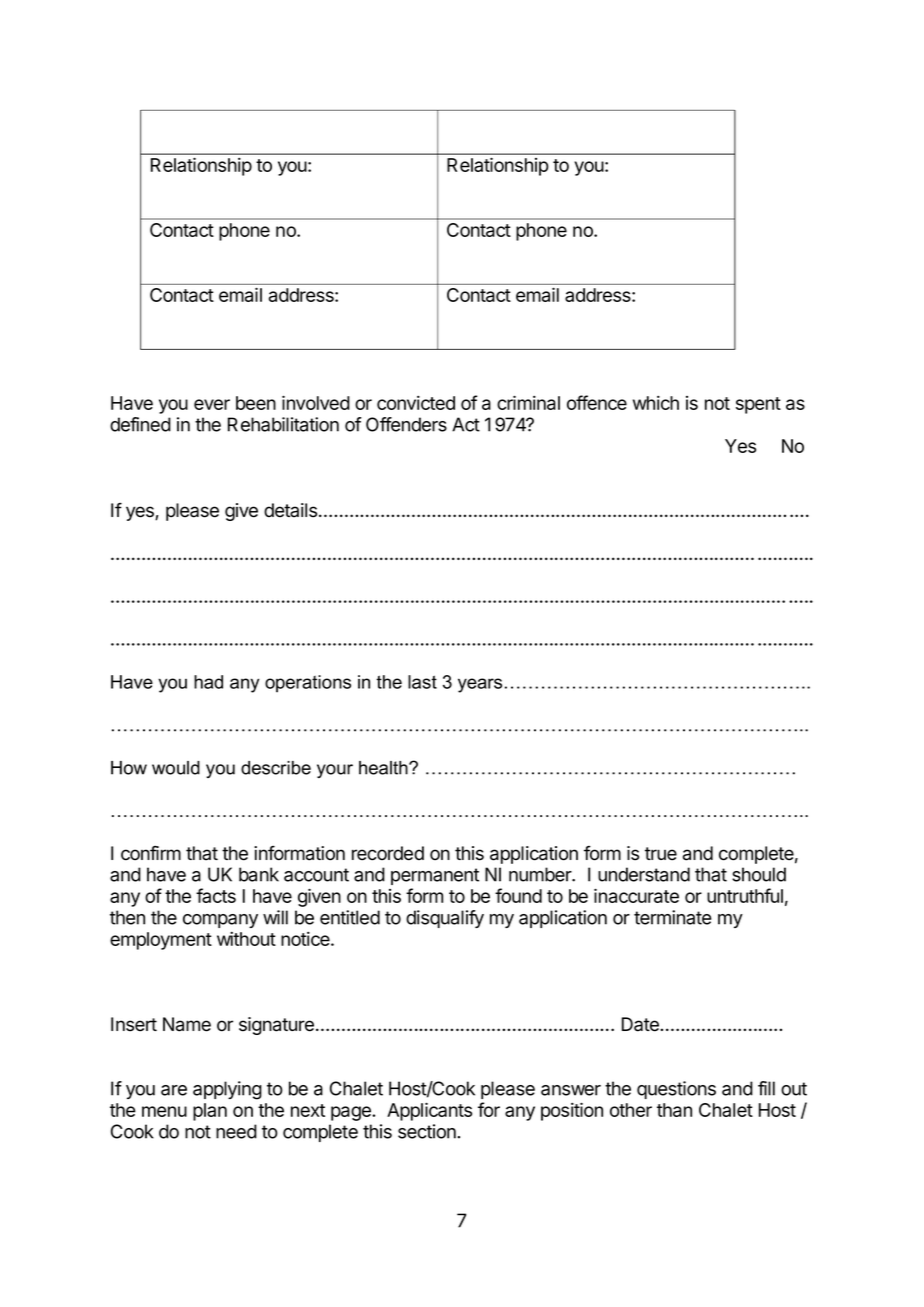 Image resolution: width=924 pixels, height=1307 pixels. What do you see at coordinates (406, 424) in the screenshot?
I see `Offenders` at bounding box center [406, 424].
